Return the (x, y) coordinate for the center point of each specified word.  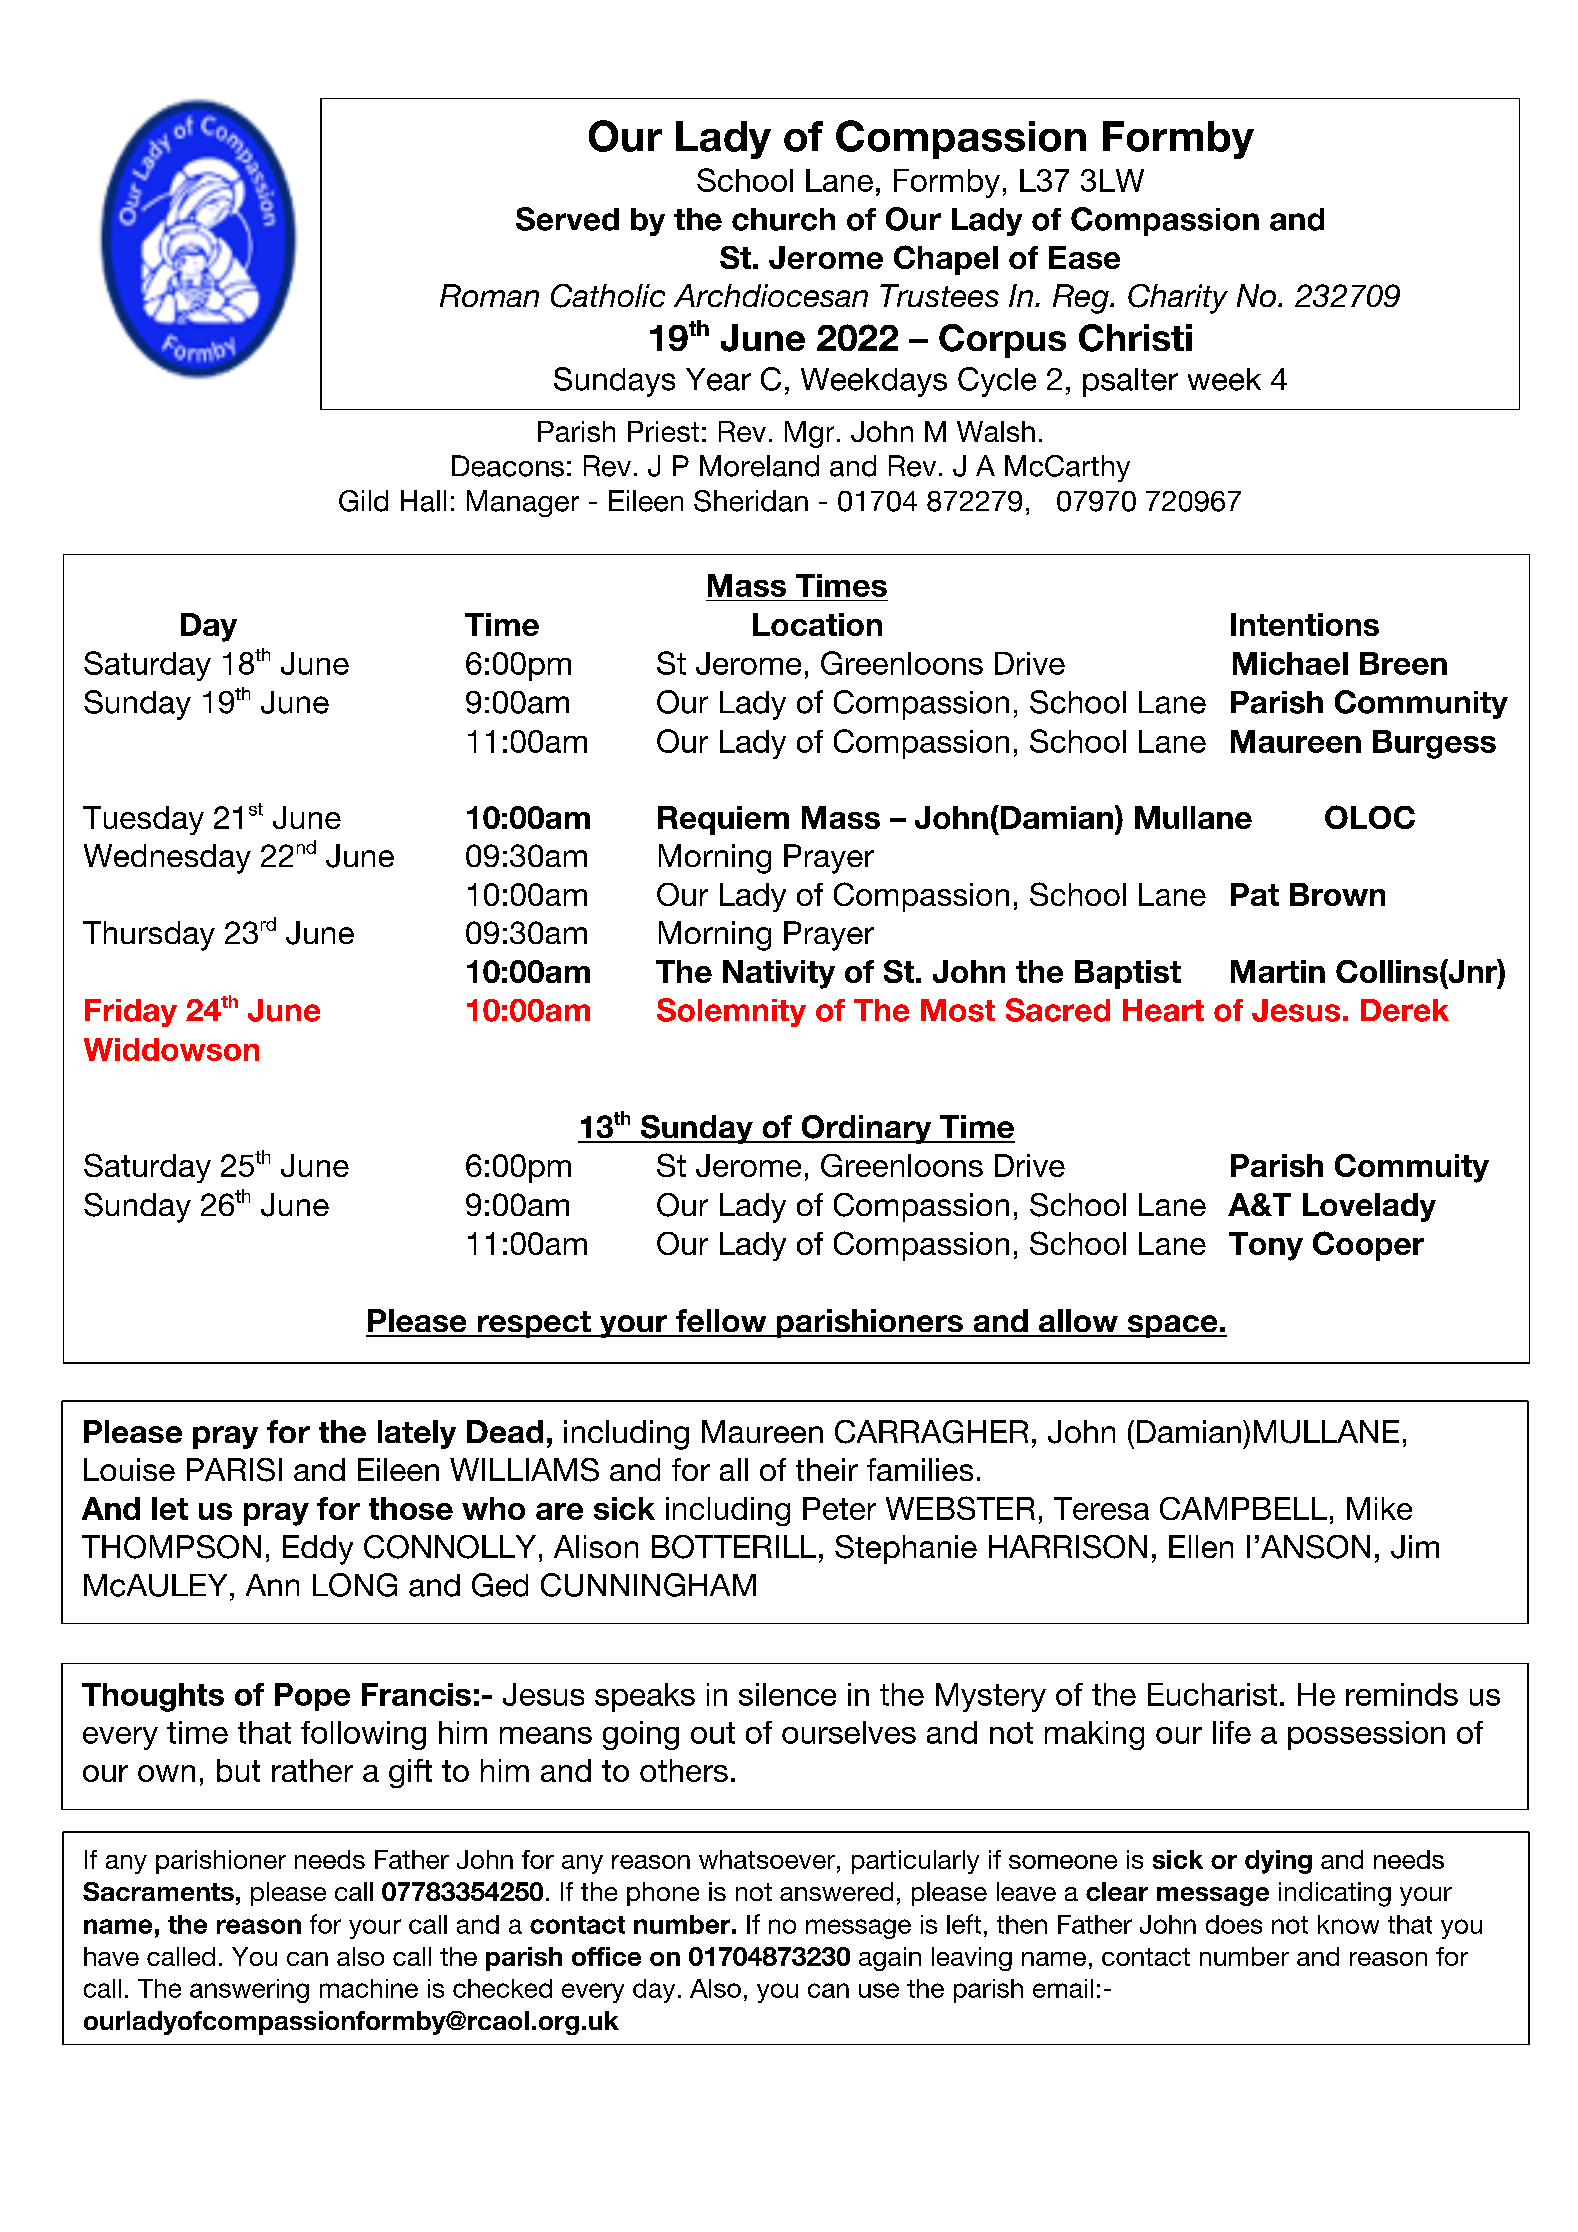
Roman (489, 295)
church (783, 219)
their (827, 1469)
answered (836, 1891)
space (1172, 1326)
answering (249, 1991)
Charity (1178, 299)
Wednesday (167, 859)
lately (417, 1434)
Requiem (723, 820)
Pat (1255, 894)
